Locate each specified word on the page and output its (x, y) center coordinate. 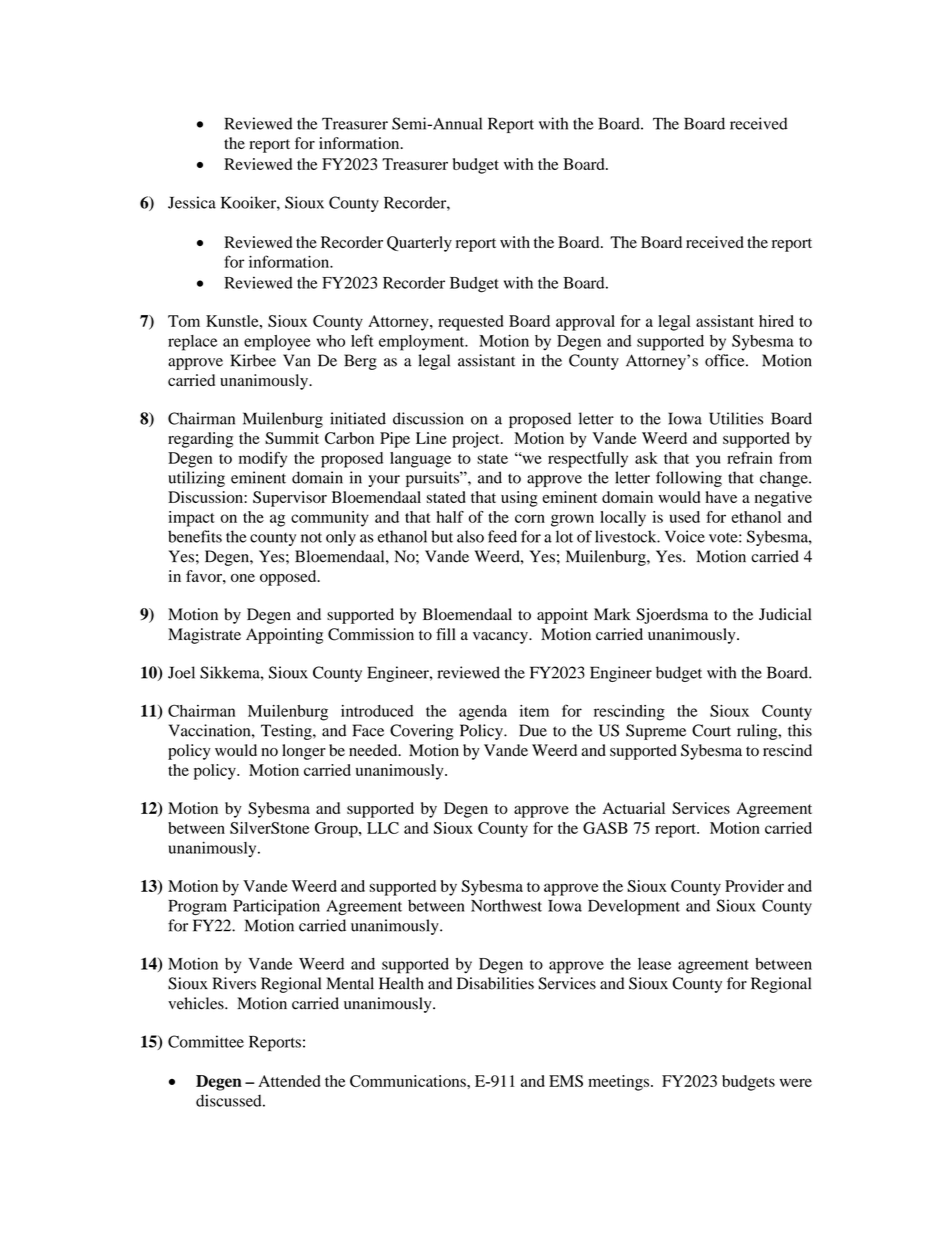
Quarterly (419, 244)
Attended (289, 1081)
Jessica (192, 202)
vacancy (501, 638)
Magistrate (204, 636)
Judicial (785, 614)
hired (776, 321)
